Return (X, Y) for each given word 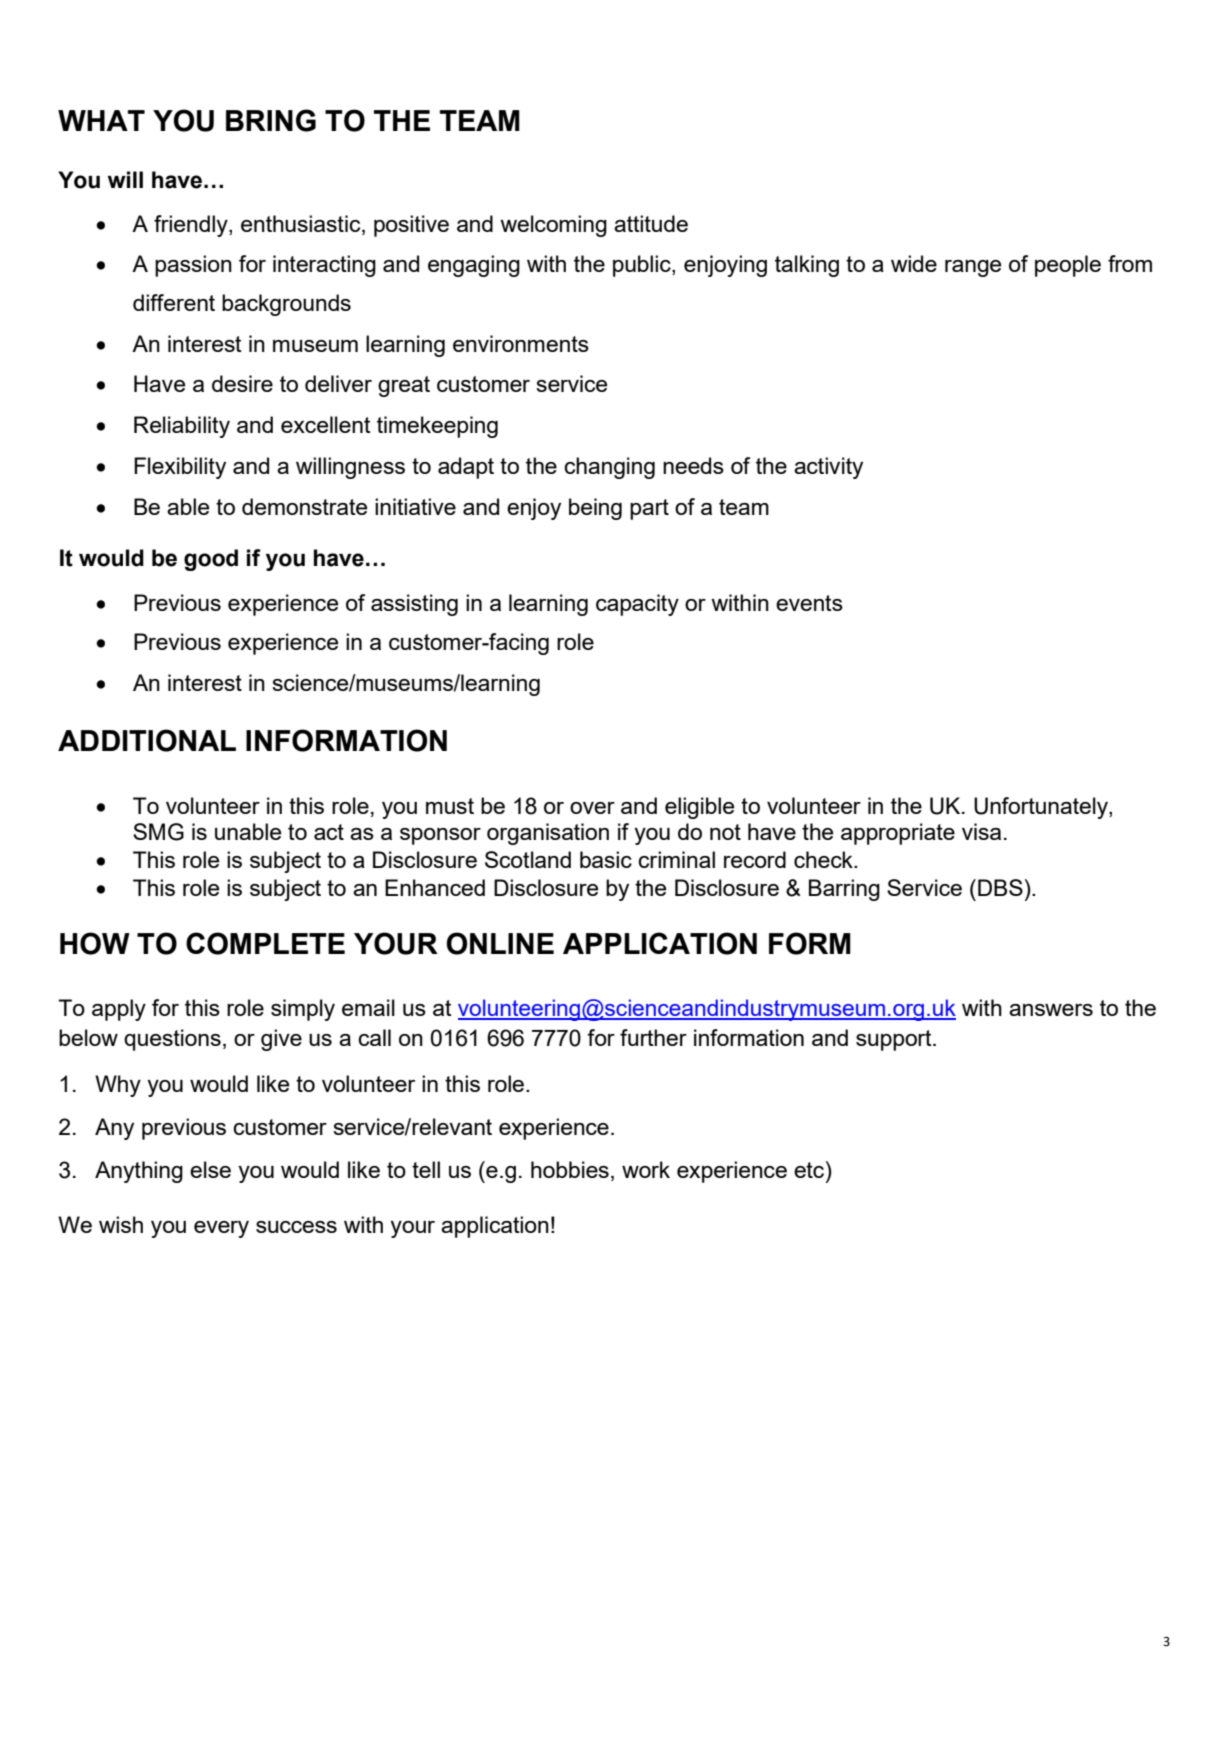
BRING (271, 120)
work (646, 1169)
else (210, 1169)
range (973, 268)
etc (810, 1169)
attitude (651, 223)
